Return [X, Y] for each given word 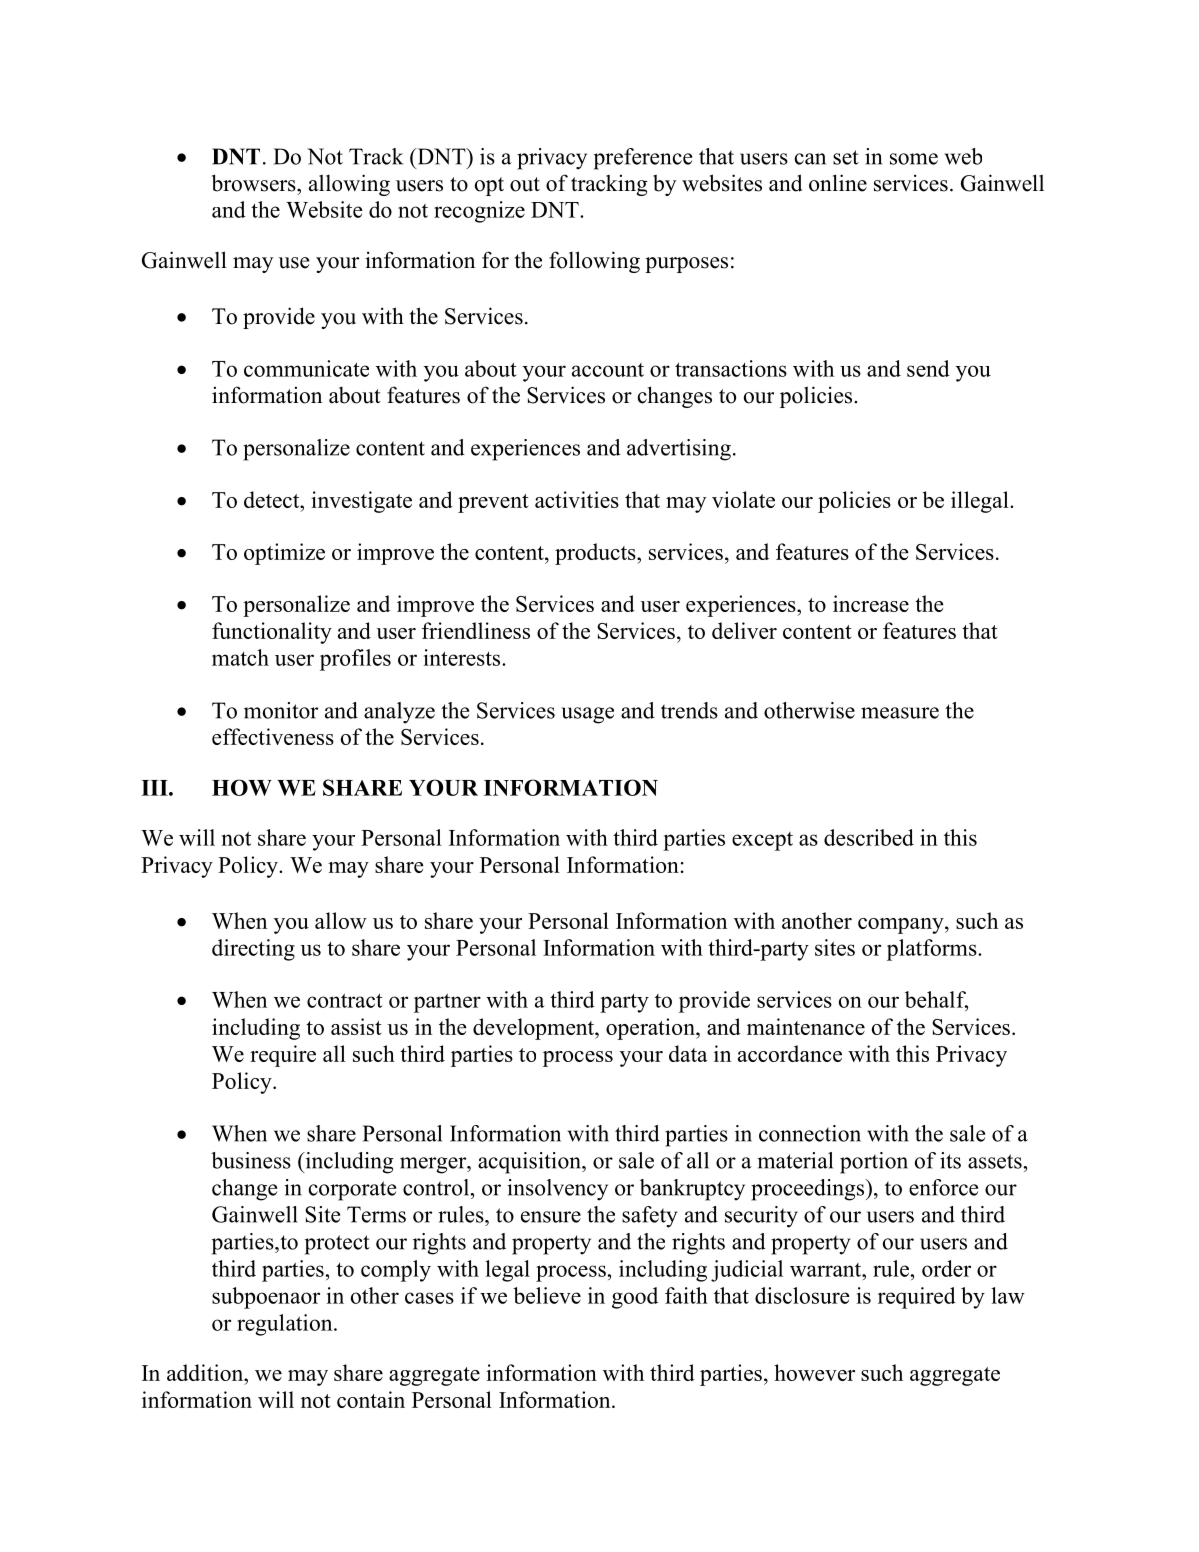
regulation [286, 1325]
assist [356, 1026]
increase [871, 603]
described [869, 837]
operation [651, 1029]
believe [547, 1295]
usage [587, 715]
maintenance [806, 1026]
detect [273, 499]
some [914, 159]
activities [577, 499]
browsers [255, 183]
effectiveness [273, 736]
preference [643, 159]
